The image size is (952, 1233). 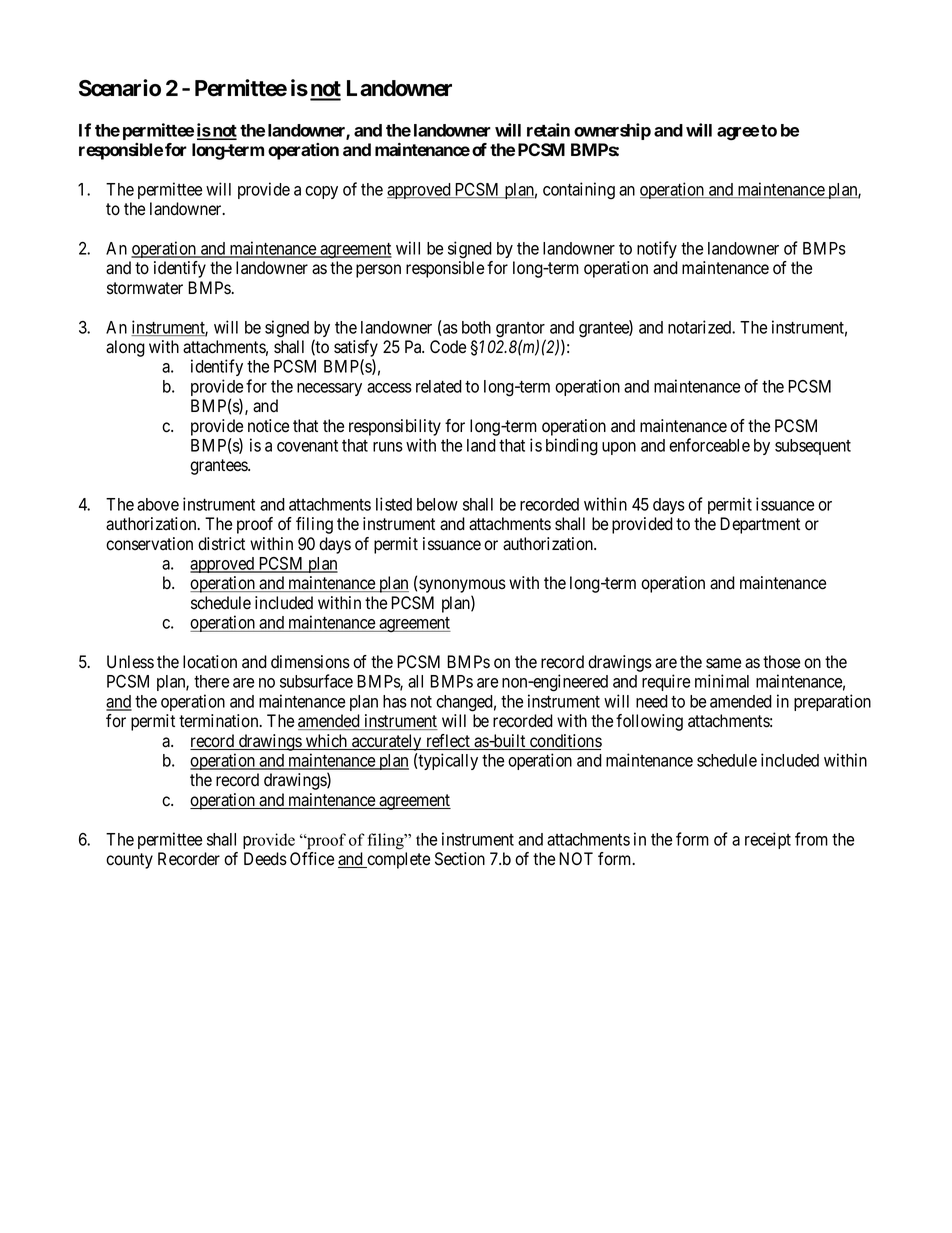 I want to click on below, so click(x=437, y=504).
